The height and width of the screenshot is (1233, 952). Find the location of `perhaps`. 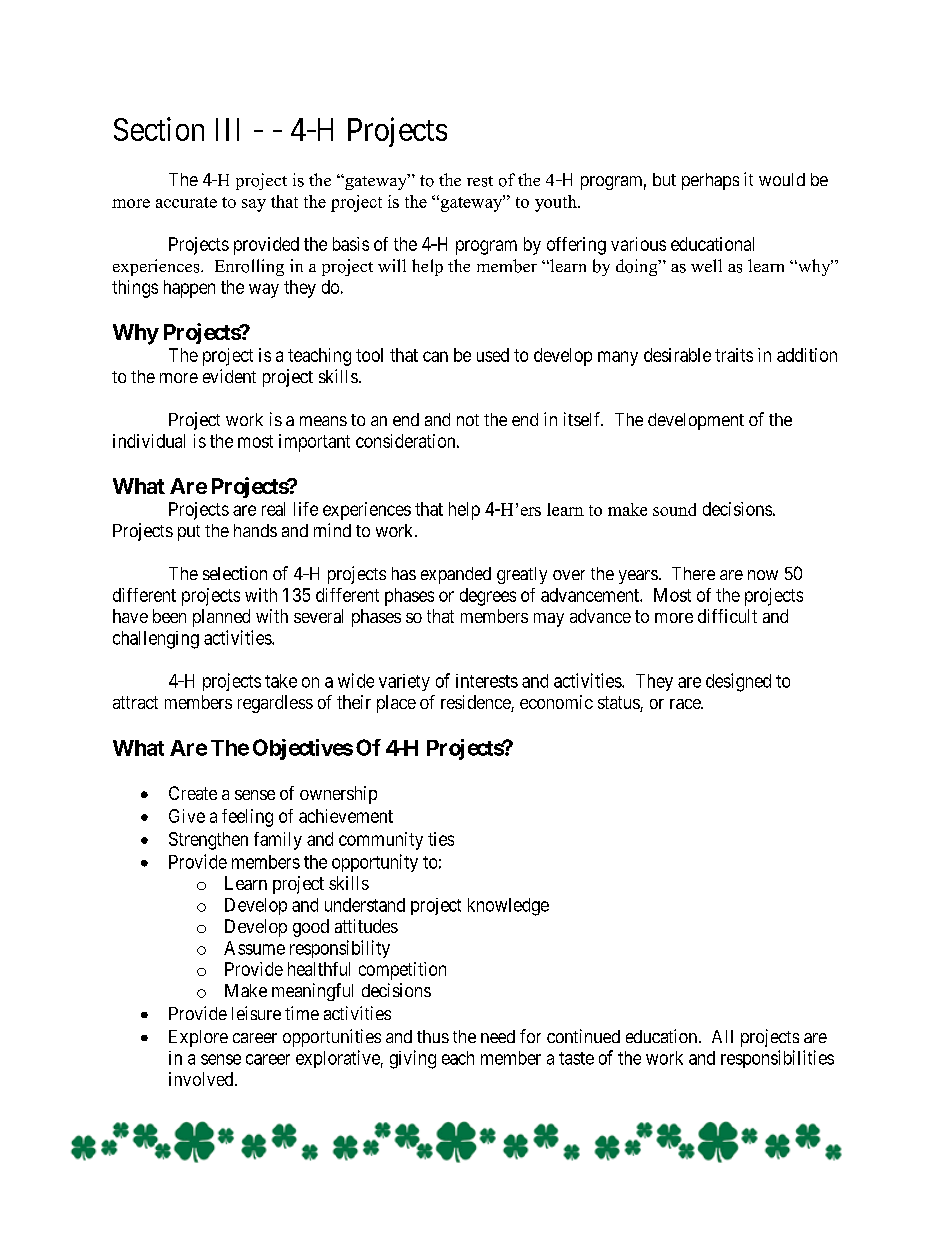

perhaps is located at coordinates (710, 181).
